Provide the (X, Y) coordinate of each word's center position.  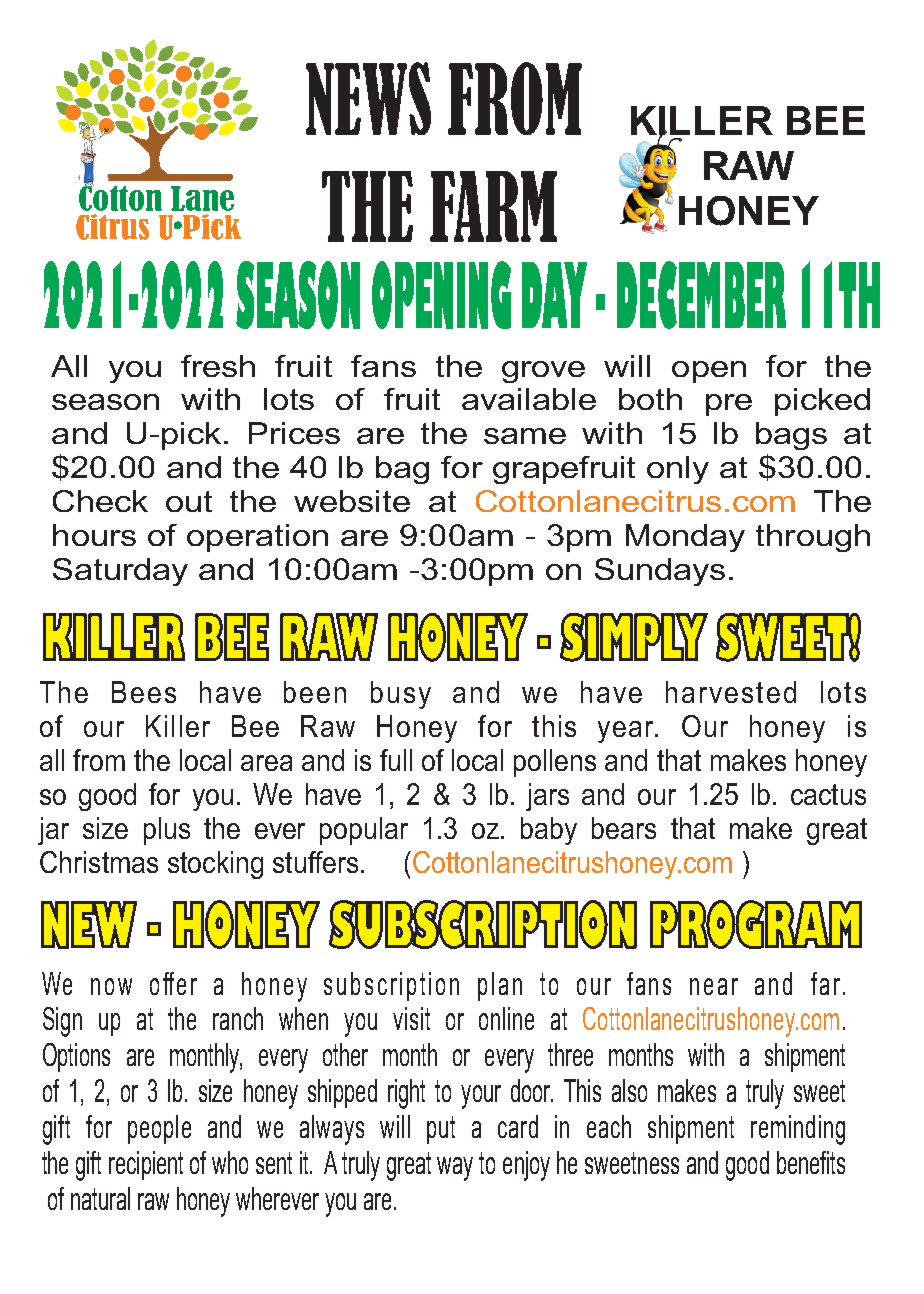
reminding (798, 1130)
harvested (731, 692)
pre (729, 405)
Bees (144, 692)
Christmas (99, 862)
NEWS (368, 98)
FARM (493, 206)
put (441, 1130)
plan (500, 986)
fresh (218, 366)
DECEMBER (701, 295)
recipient (146, 1165)
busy (401, 695)
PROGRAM (756, 924)
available (529, 399)
